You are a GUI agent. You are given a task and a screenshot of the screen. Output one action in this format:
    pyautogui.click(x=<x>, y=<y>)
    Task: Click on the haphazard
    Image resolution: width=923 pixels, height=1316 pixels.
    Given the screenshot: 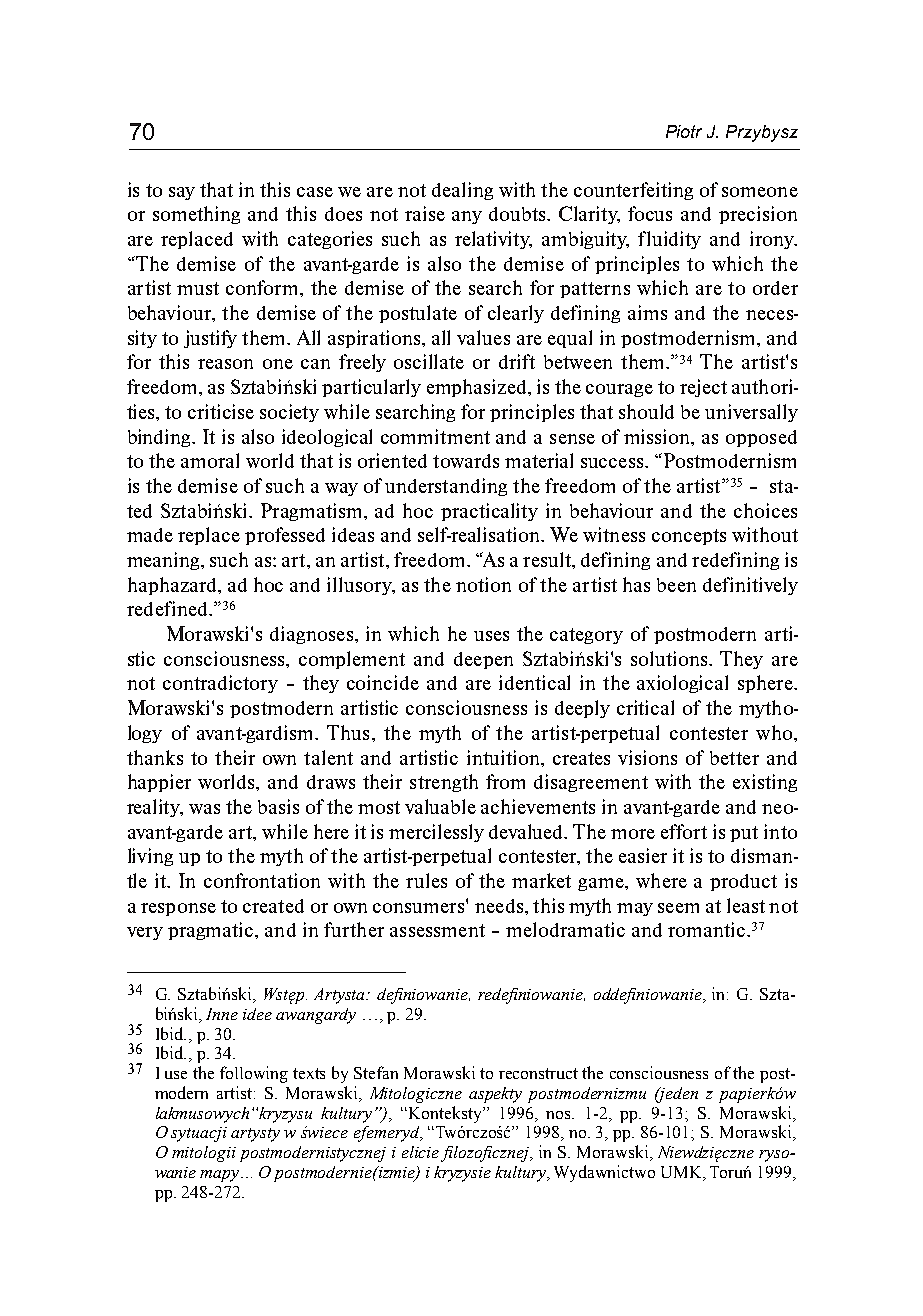 What is the action you would take?
    pyautogui.click(x=173, y=586)
